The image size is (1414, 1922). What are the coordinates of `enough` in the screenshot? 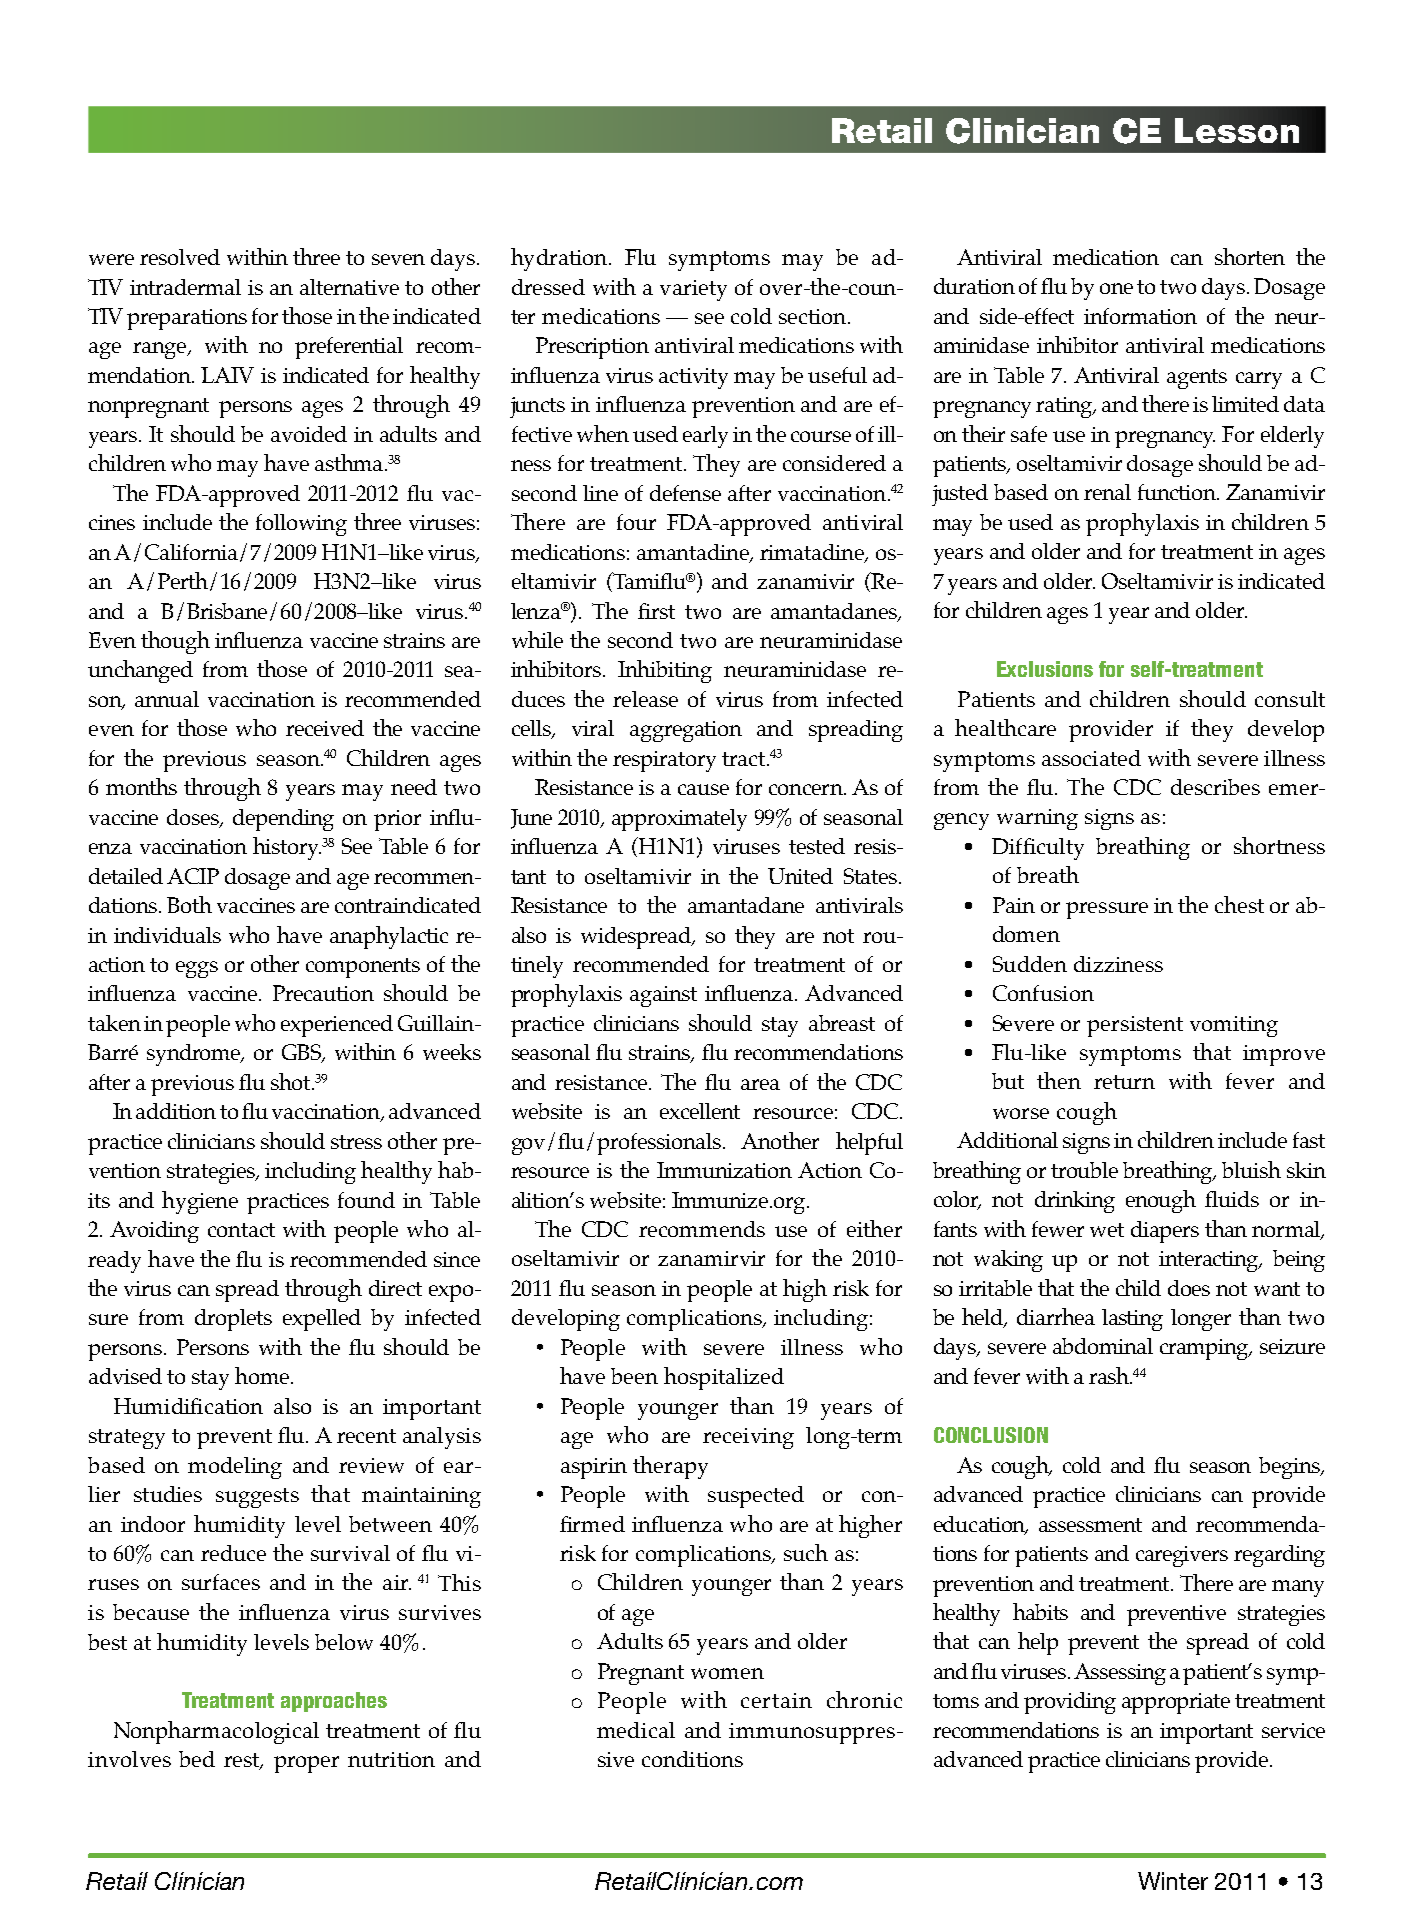 It's located at (1161, 1201).
